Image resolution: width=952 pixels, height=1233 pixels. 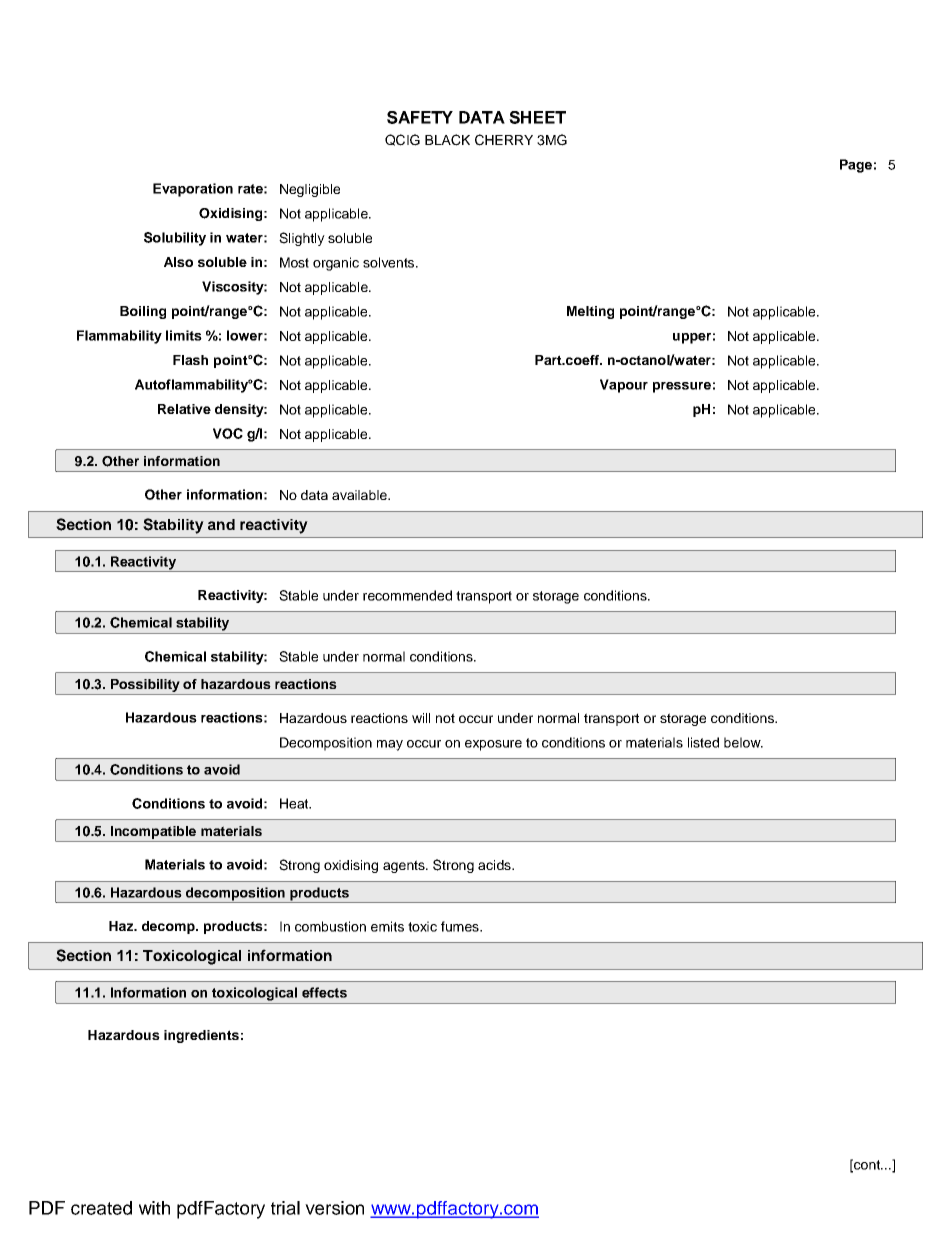 I want to click on Relative, so click(x=184, y=409).
